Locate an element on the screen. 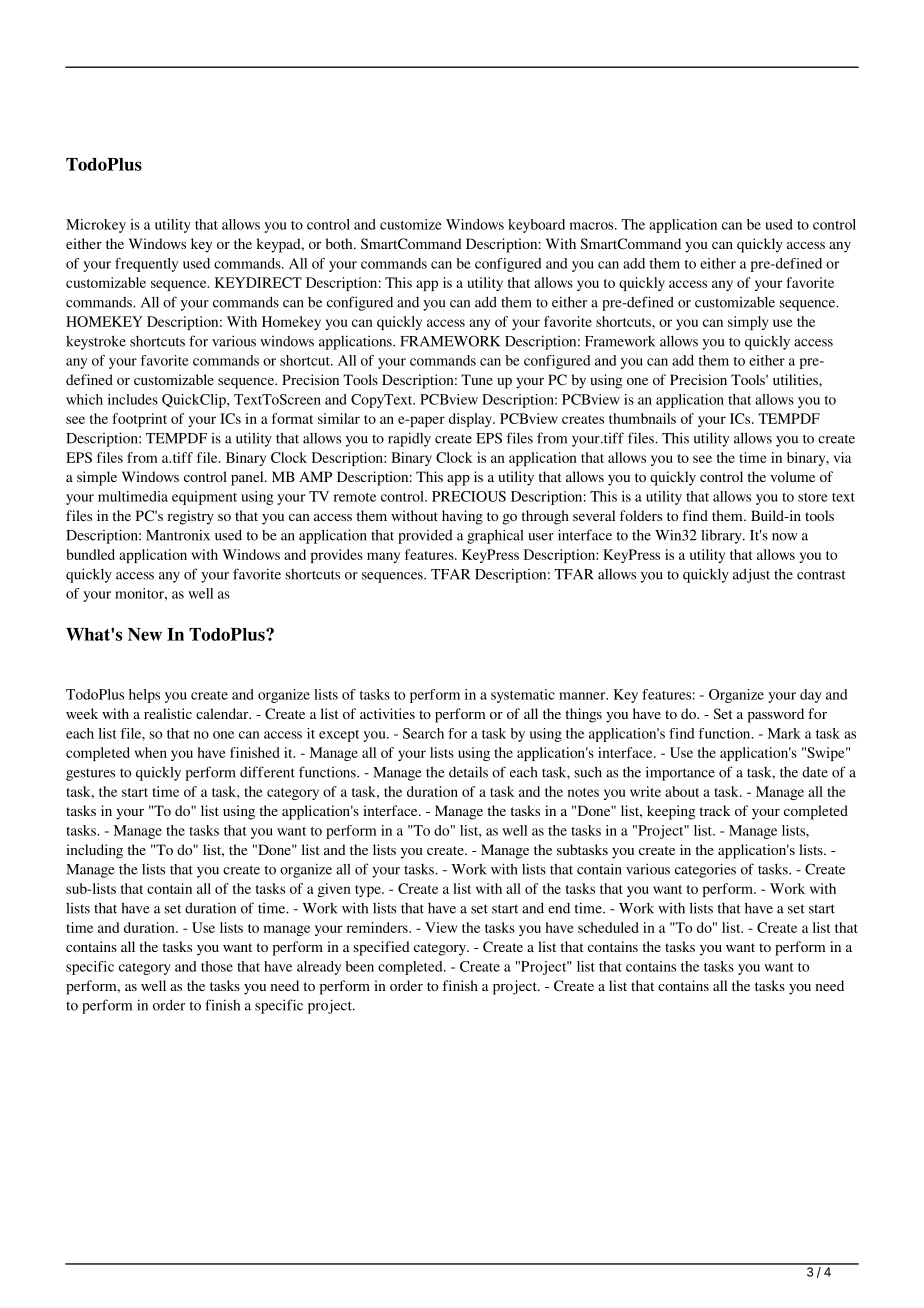  PRECIOUS is located at coordinates (469, 496).
